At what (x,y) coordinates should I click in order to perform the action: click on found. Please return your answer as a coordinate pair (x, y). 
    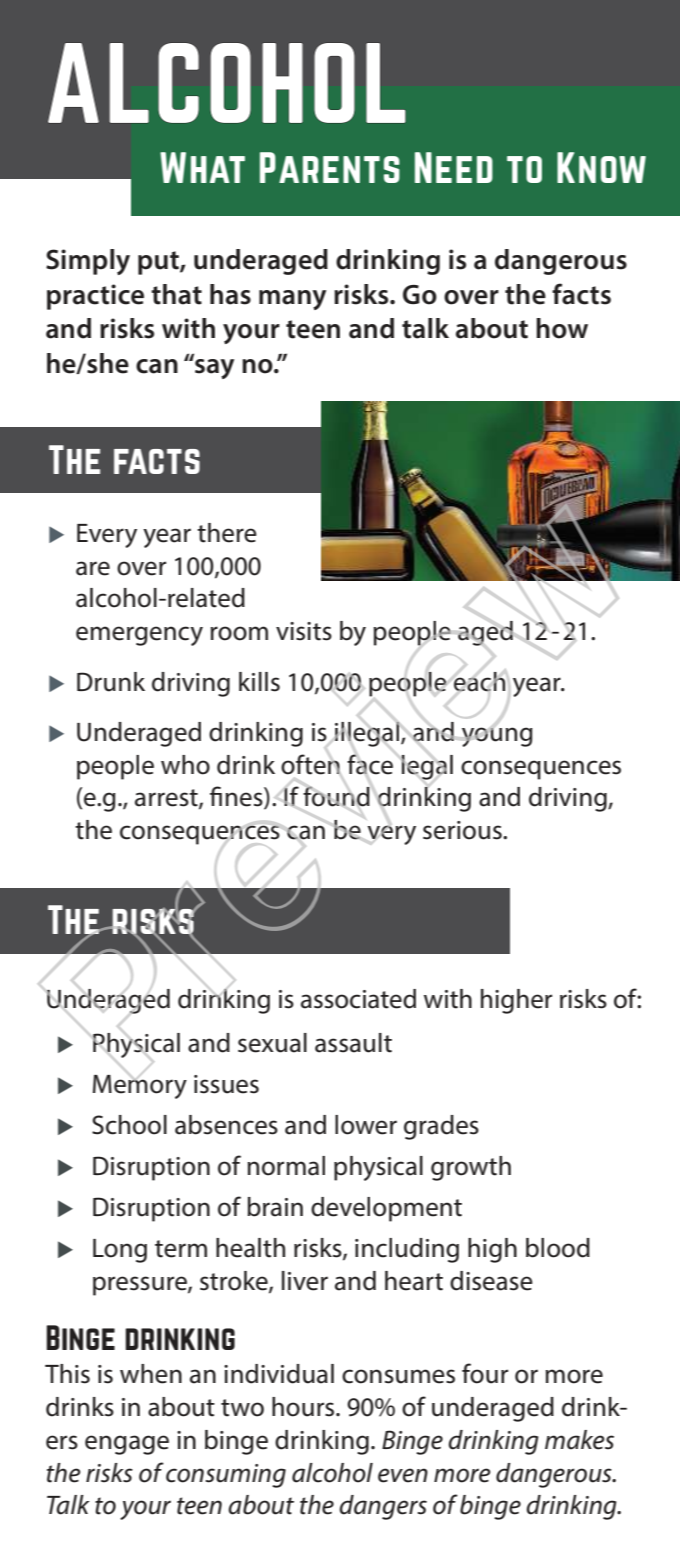
    Looking at the image, I should click on (336, 796).
